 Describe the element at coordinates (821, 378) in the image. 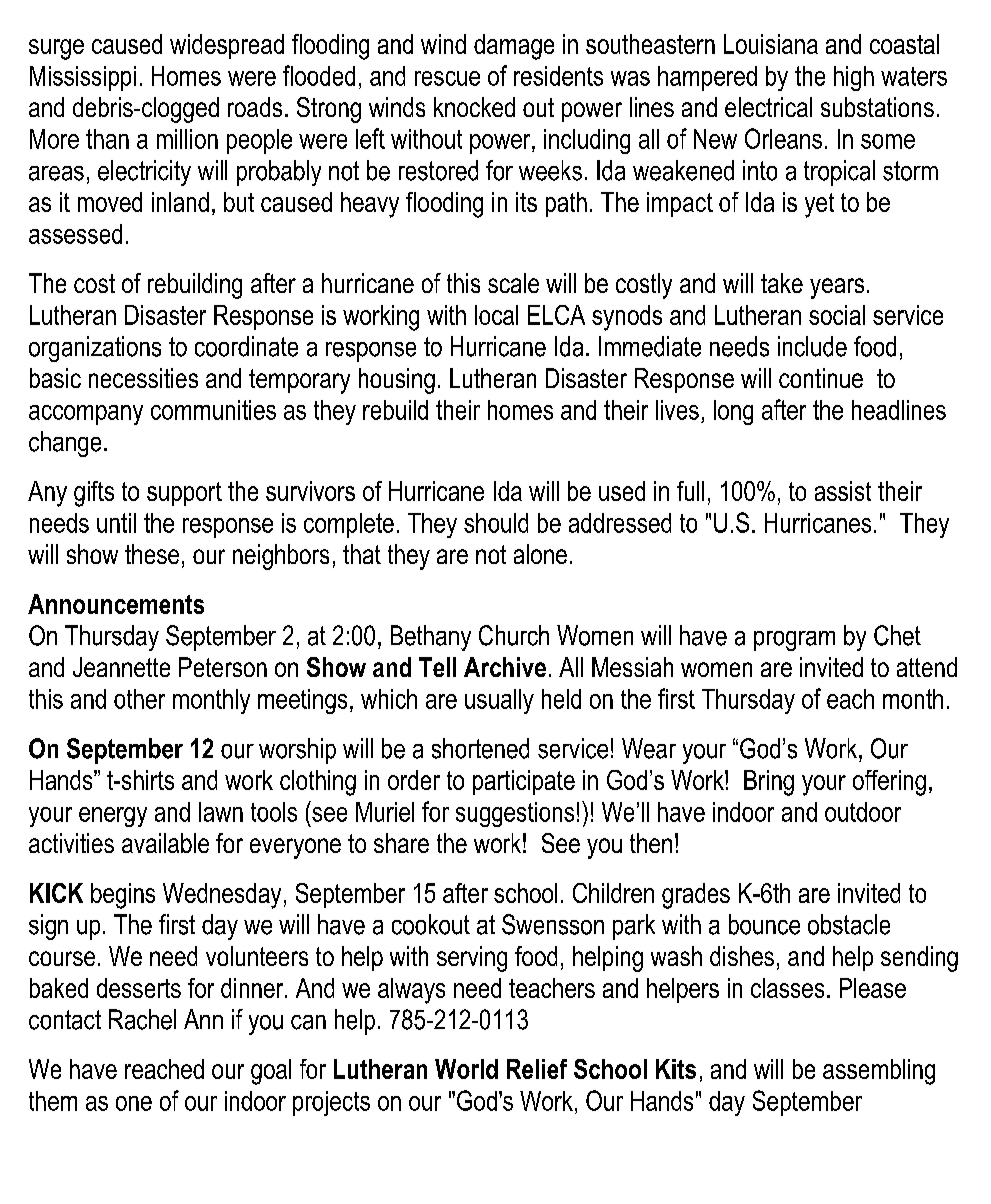

I see `continue` at that location.
